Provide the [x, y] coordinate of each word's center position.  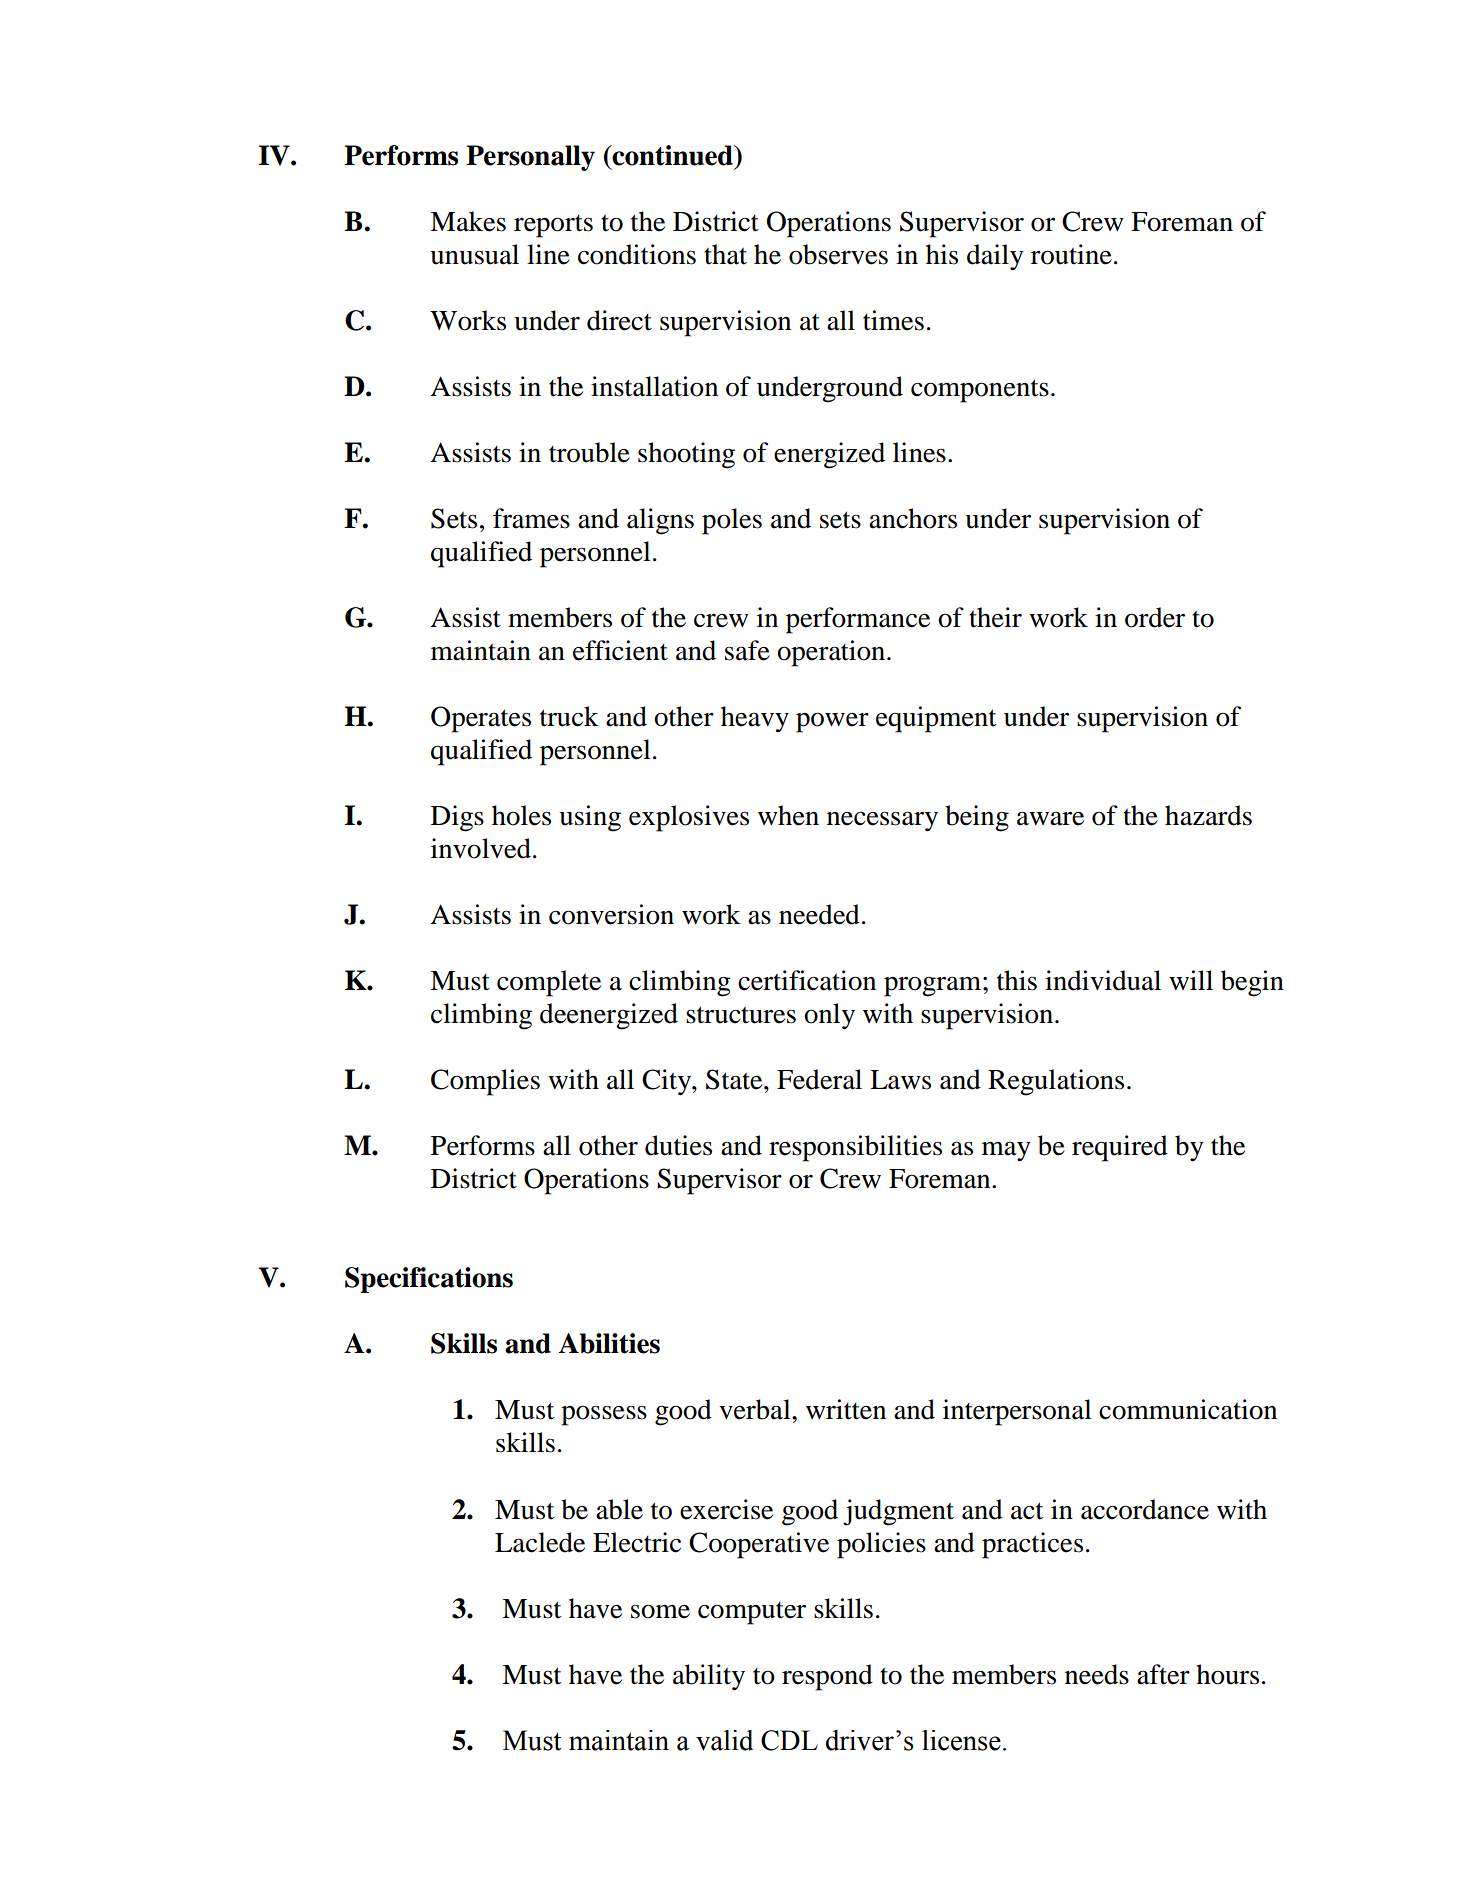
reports [553, 226]
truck [569, 716]
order [1155, 617]
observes [838, 254]
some [660, 1612]
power [832, 722]
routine [1071, 254]
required [1120, 1148]
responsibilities [855, 1148]
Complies [485, 1082]
